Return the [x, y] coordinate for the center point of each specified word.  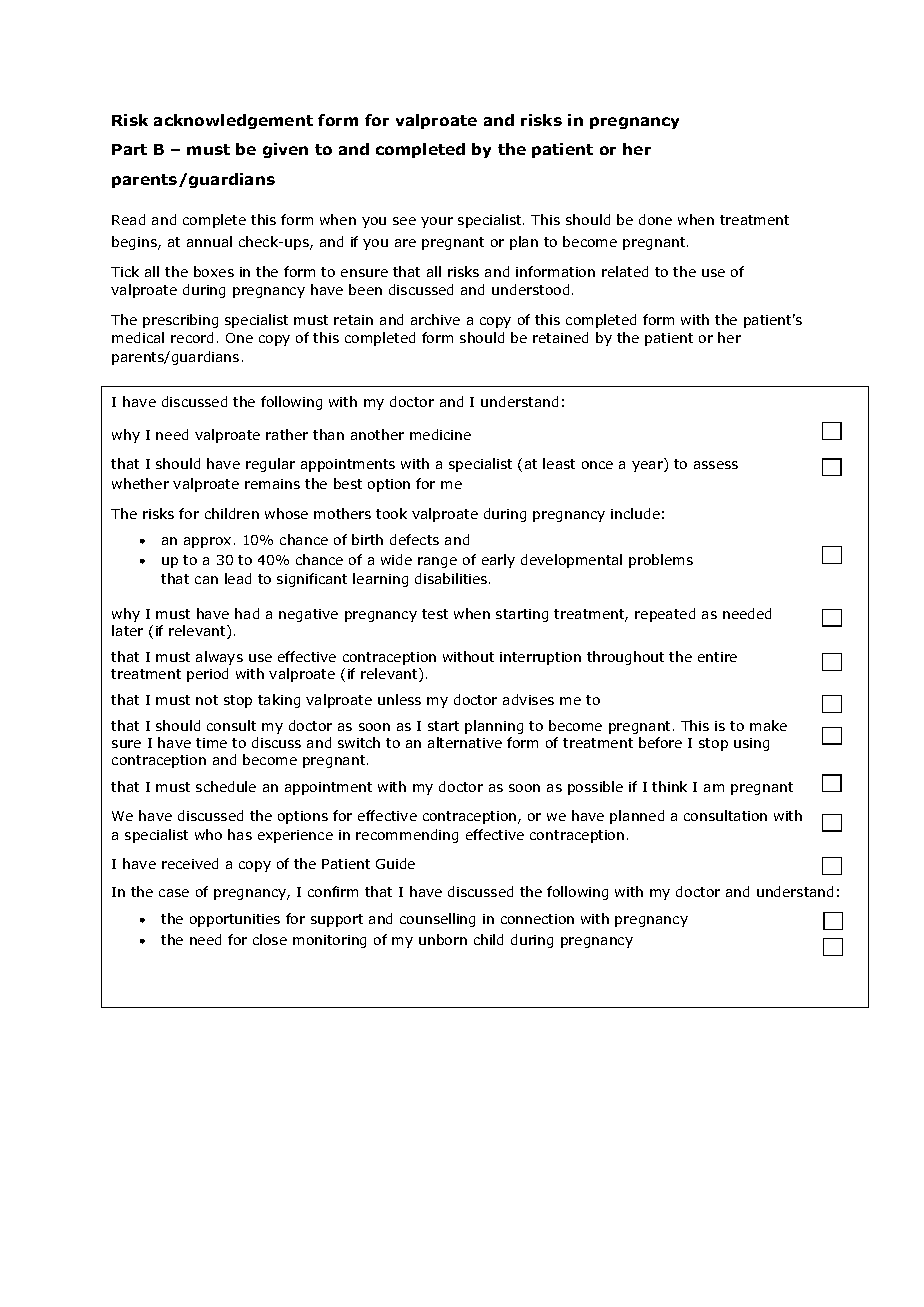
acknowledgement [233, 121]
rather [287, 434]
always [219, 658]
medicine [440, 434]
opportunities [235, 920]
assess [716, 465]
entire [717, 657]
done [655, 219]
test [435, 614]
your [437, 222]
